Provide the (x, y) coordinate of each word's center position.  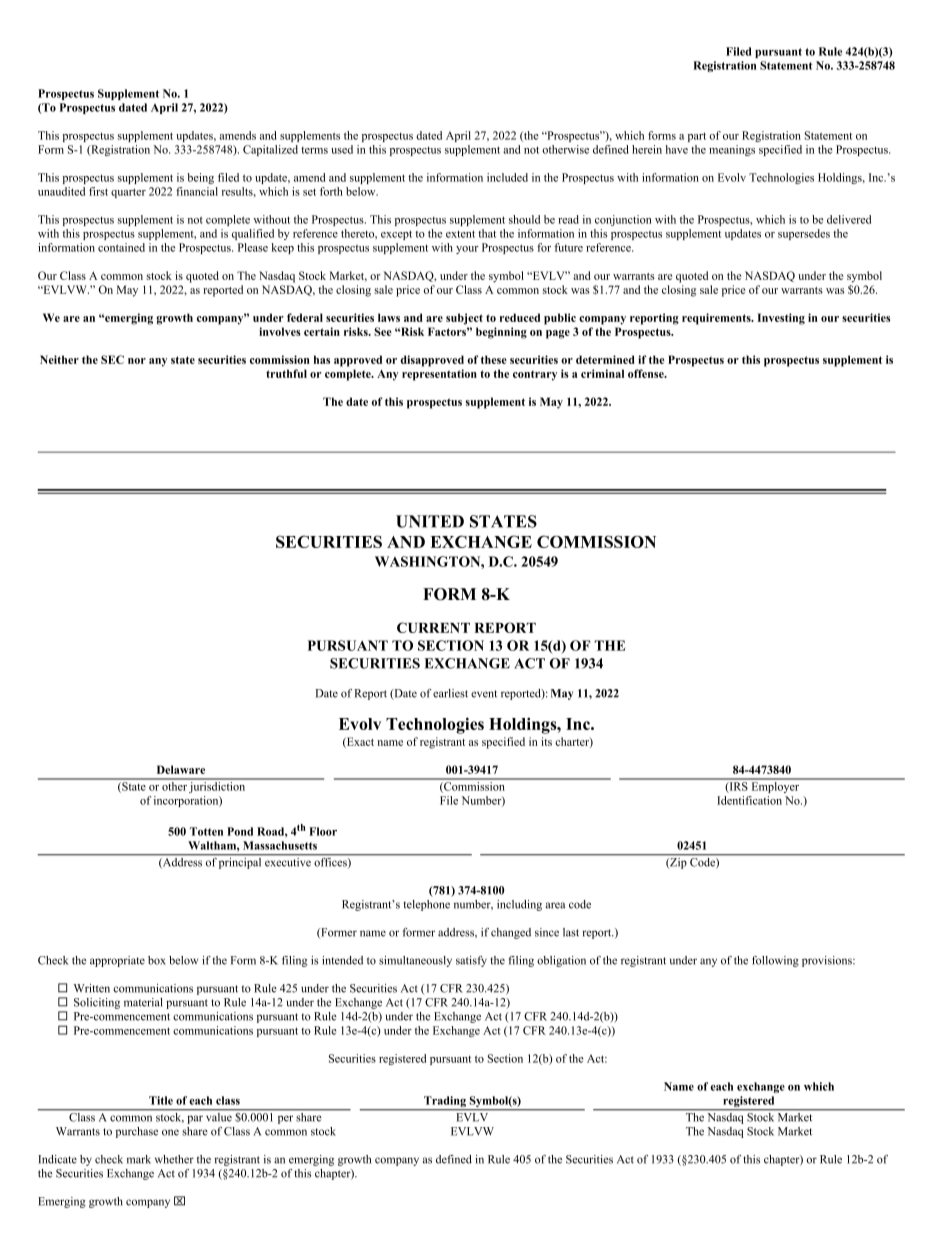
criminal (602, 373)
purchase (137, 1132)
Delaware (181, 769)
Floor (323, 831)
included (507, 177)
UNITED (430, 521)
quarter (128, 193)
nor (137, 361)
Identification (749, 800)
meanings (732, 150)
